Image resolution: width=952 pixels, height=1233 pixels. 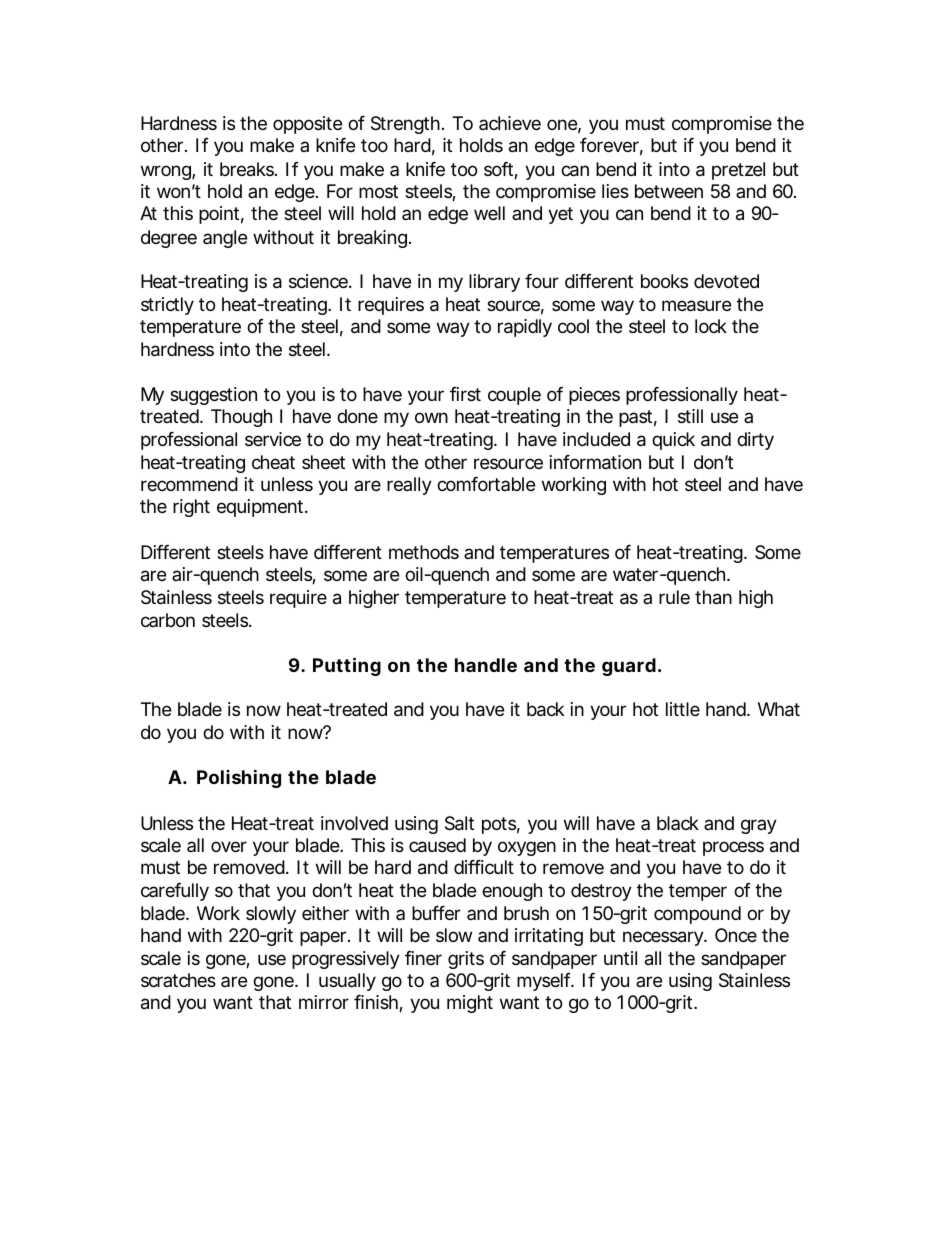 What do you see at coordinates (262, 508) in the page?
I see `equipment` at bounding box center [262, 508].
